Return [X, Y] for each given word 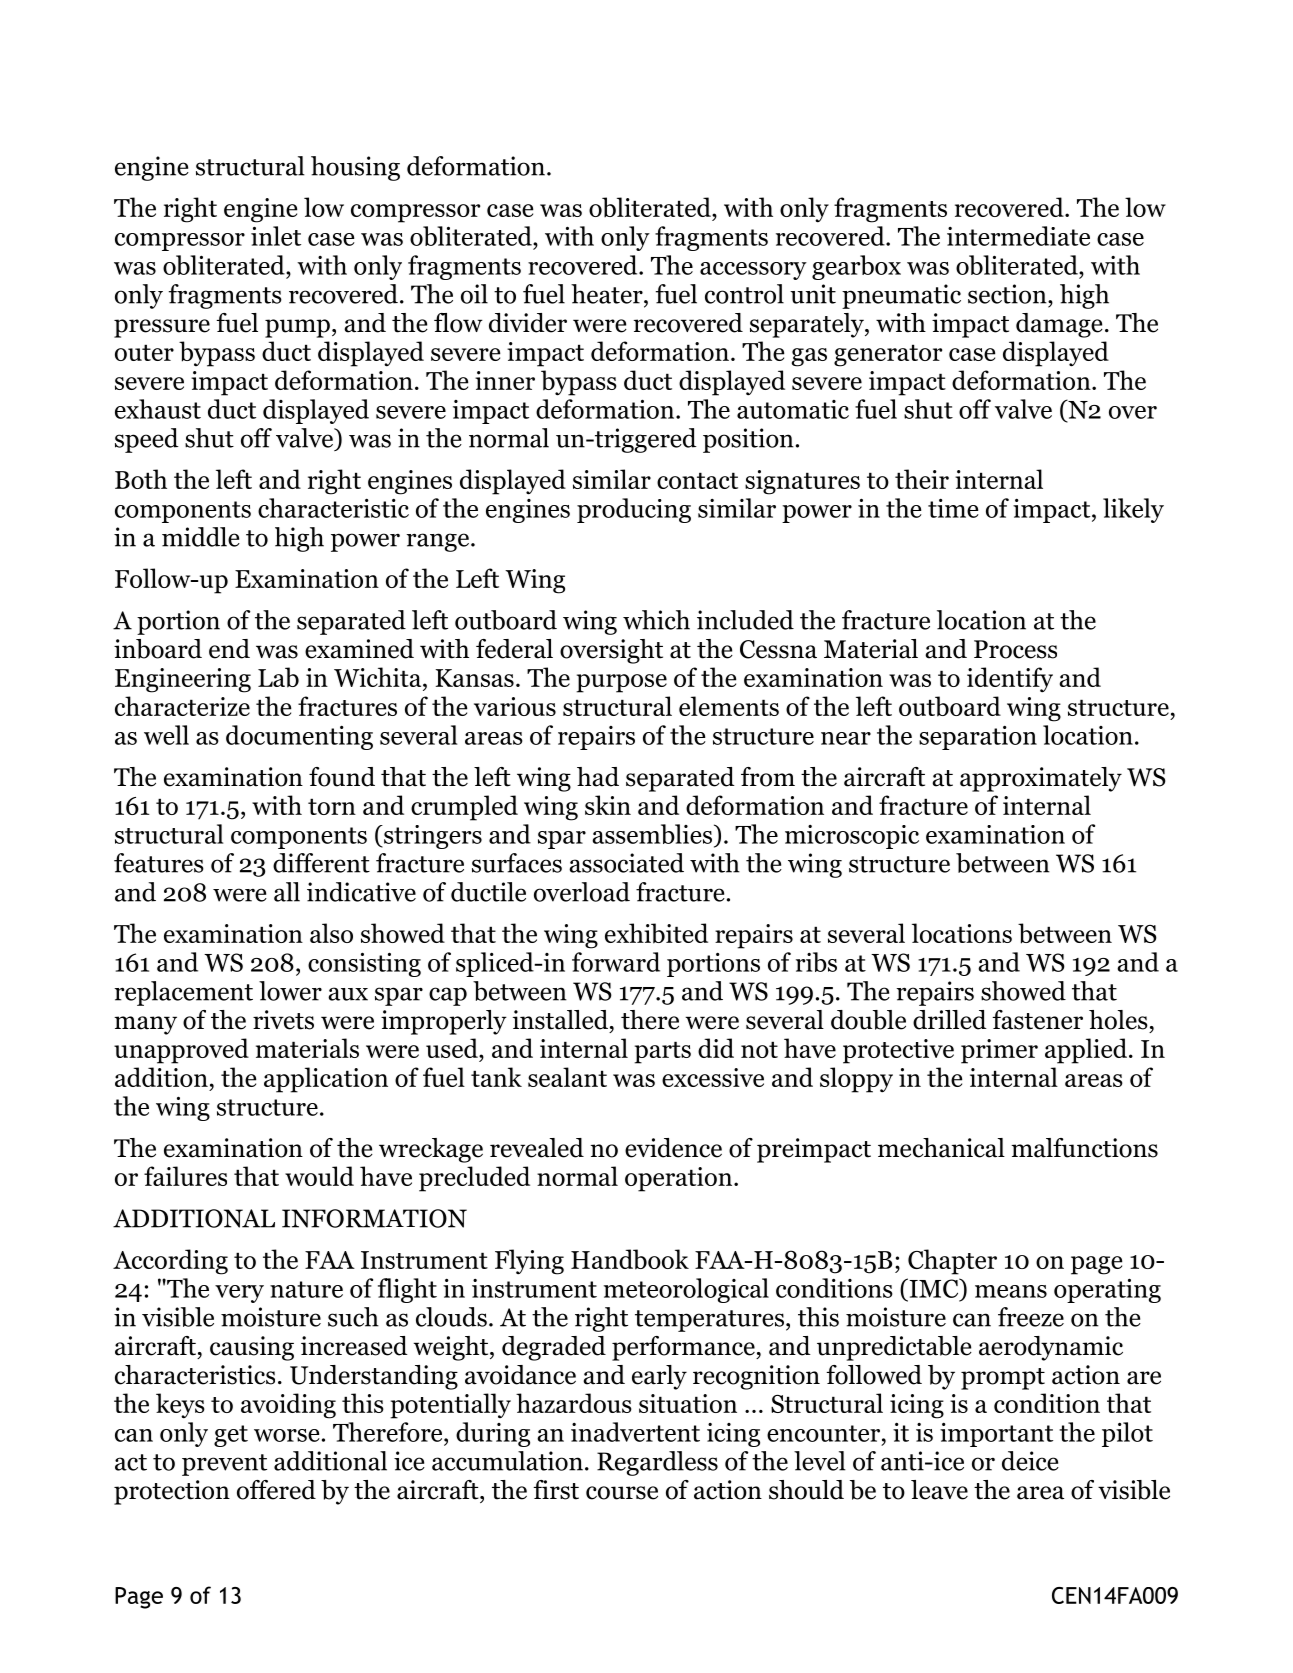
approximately [1041, 779]
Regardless [657, 1463]
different [321, 863]
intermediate [1018, 236]
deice [1030, 1461]
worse [287, 1435]
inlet [276, 236]
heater [608, 294]
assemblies [653, 835]
